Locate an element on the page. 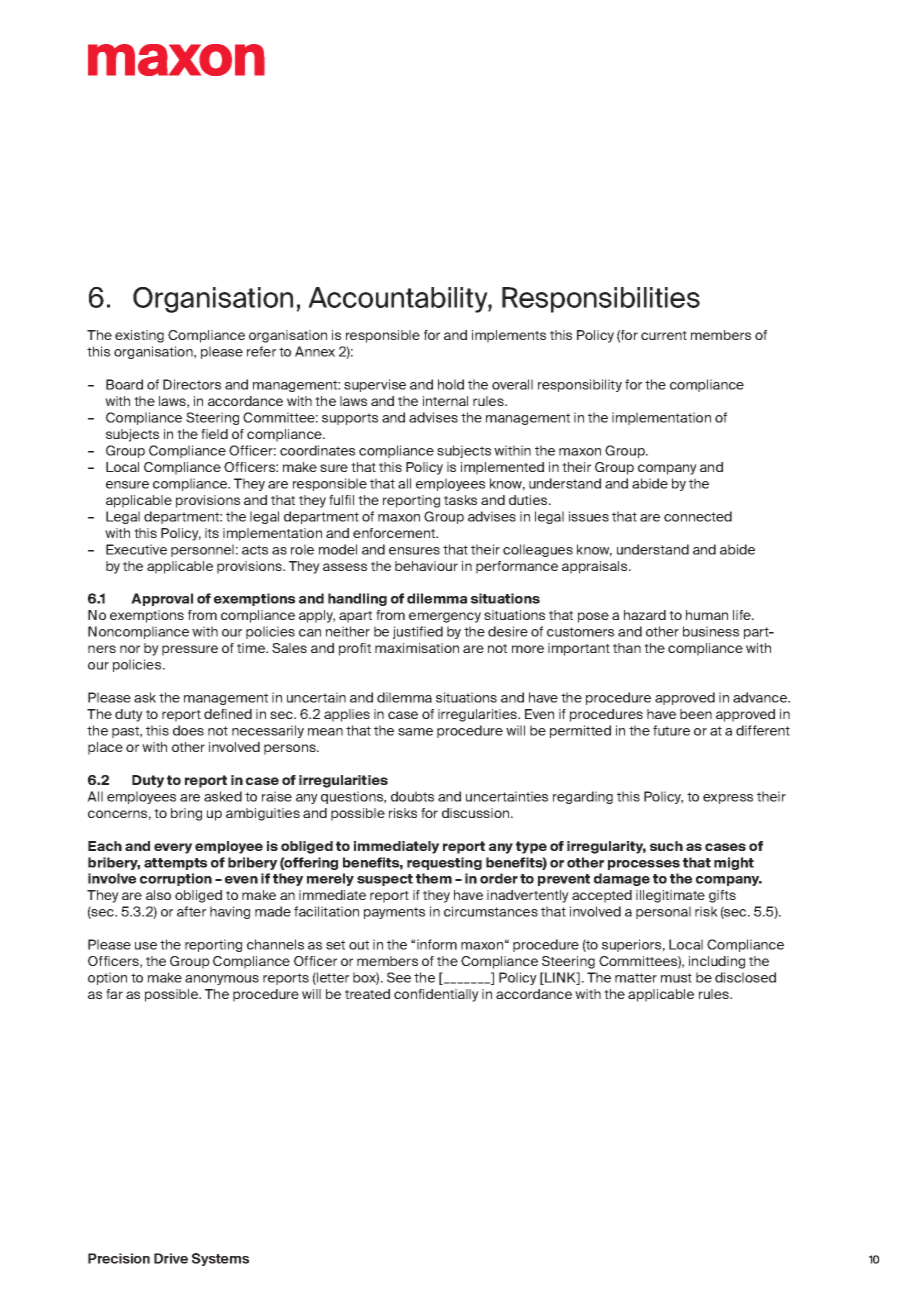  justified is located at coordinates (418, 632).
